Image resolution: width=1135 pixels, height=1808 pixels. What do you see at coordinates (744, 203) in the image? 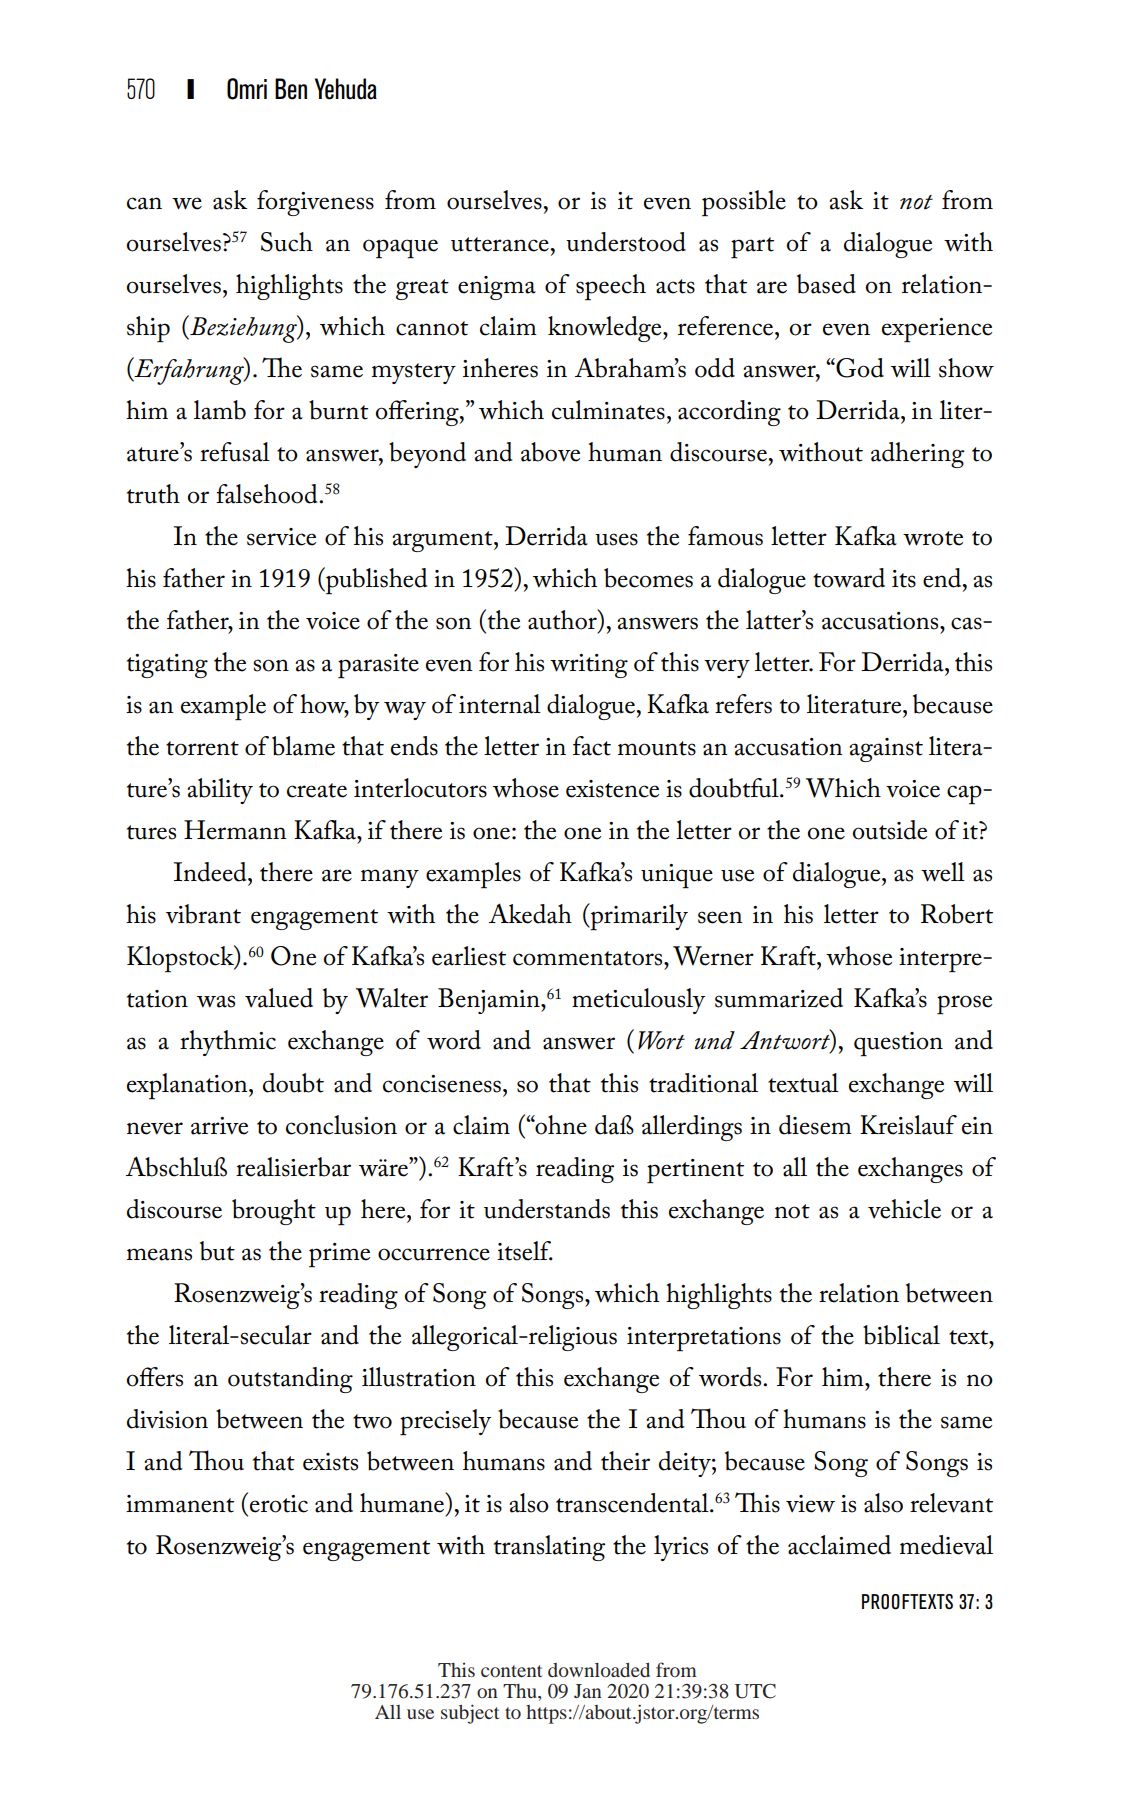
I see `possible` at bounding box center [744, 203].
